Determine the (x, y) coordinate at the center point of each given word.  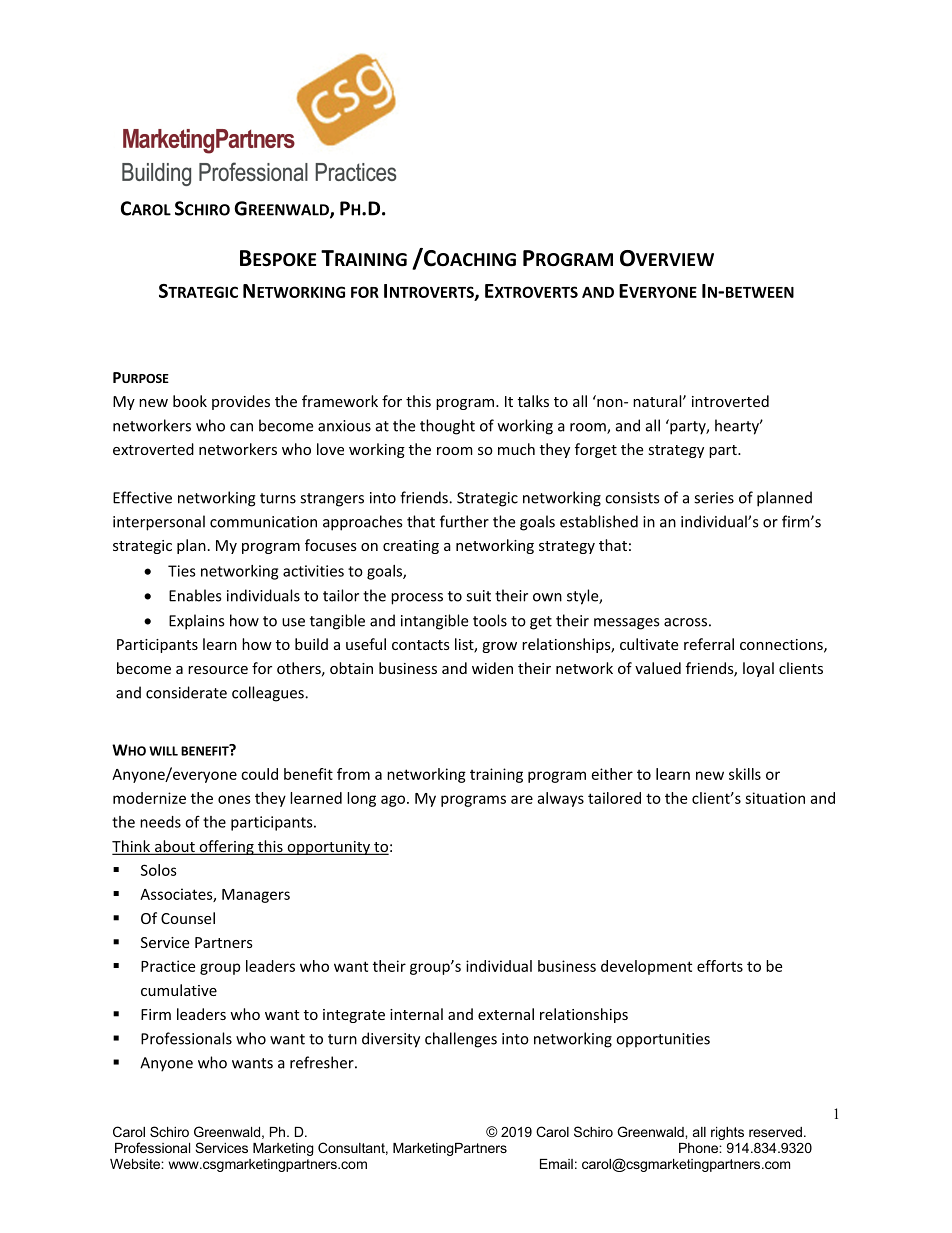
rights (727, 1133)
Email (556, 1164)
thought (447, 427)
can (241, 427)
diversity (391, 1040)
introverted (730, 401)
